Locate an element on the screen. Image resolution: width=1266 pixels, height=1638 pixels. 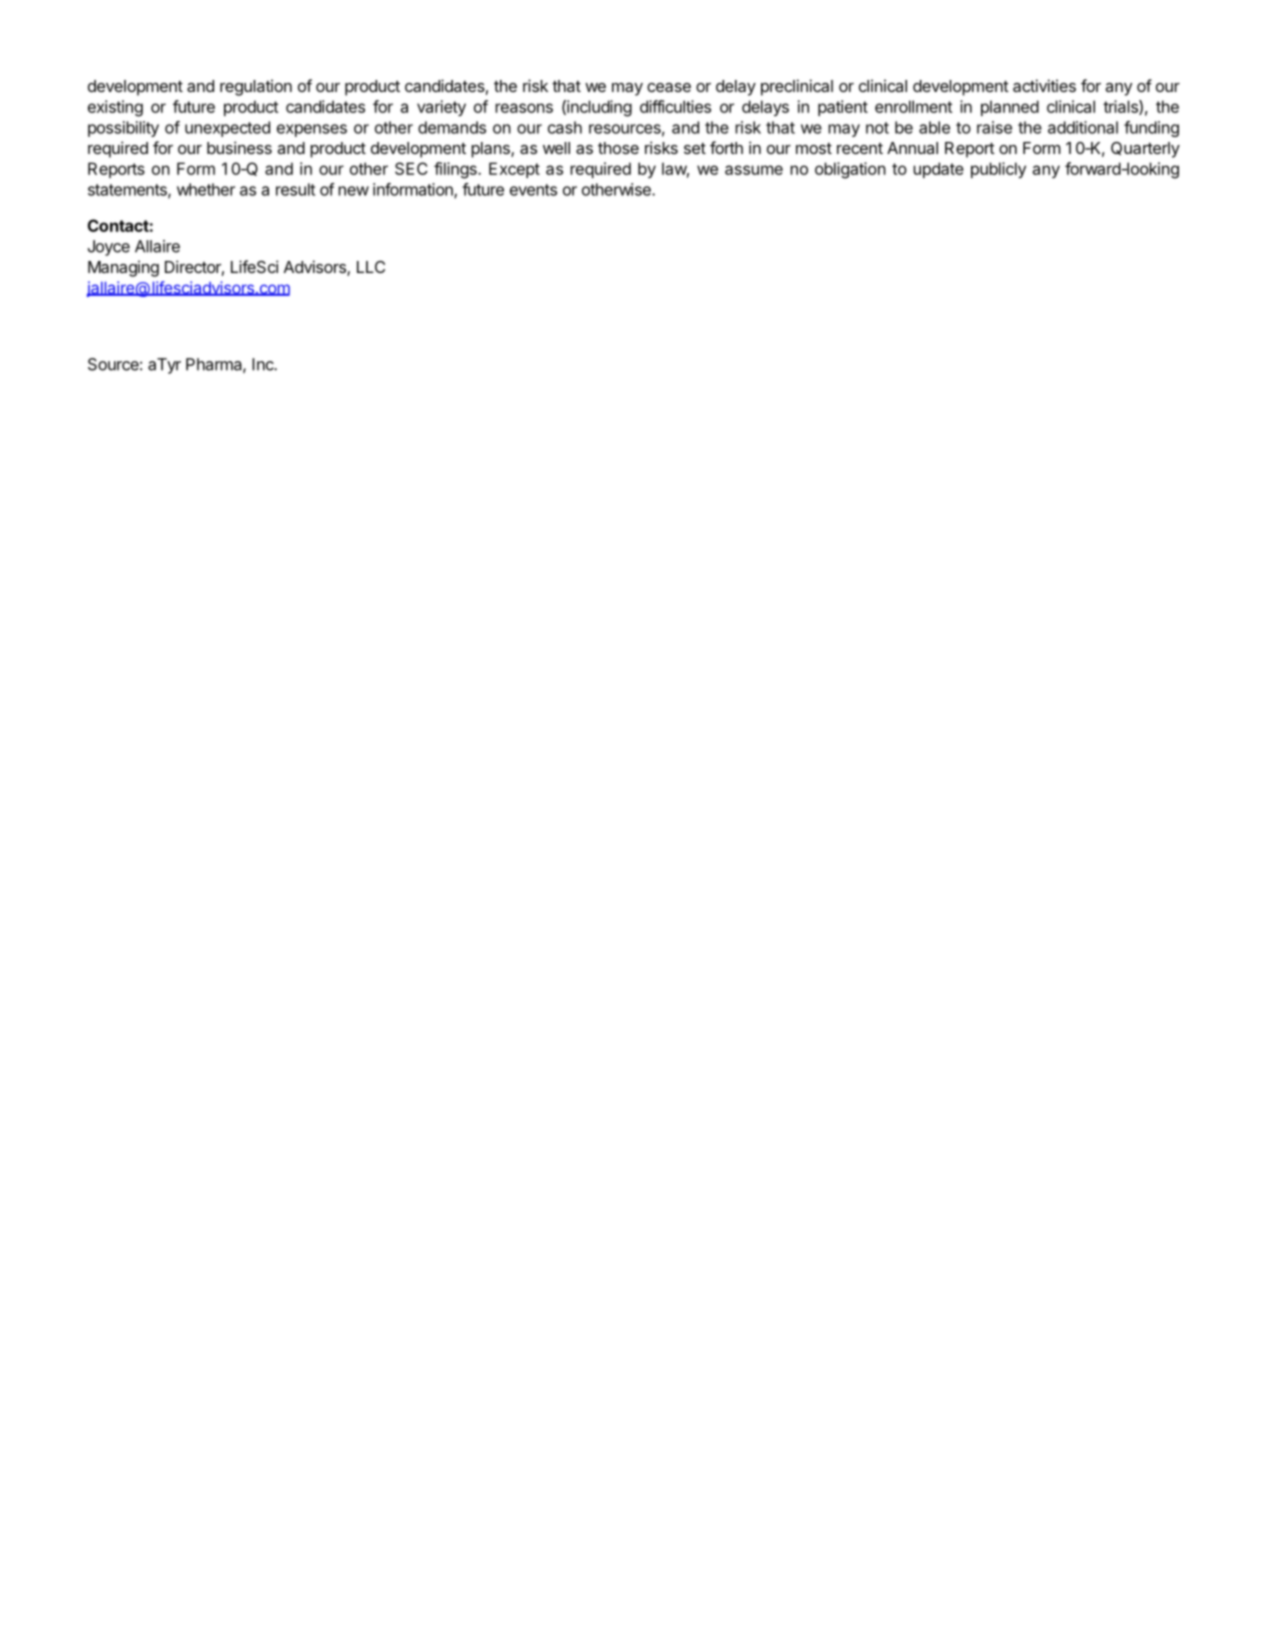
LLC is located at coordinates (371, 267).
